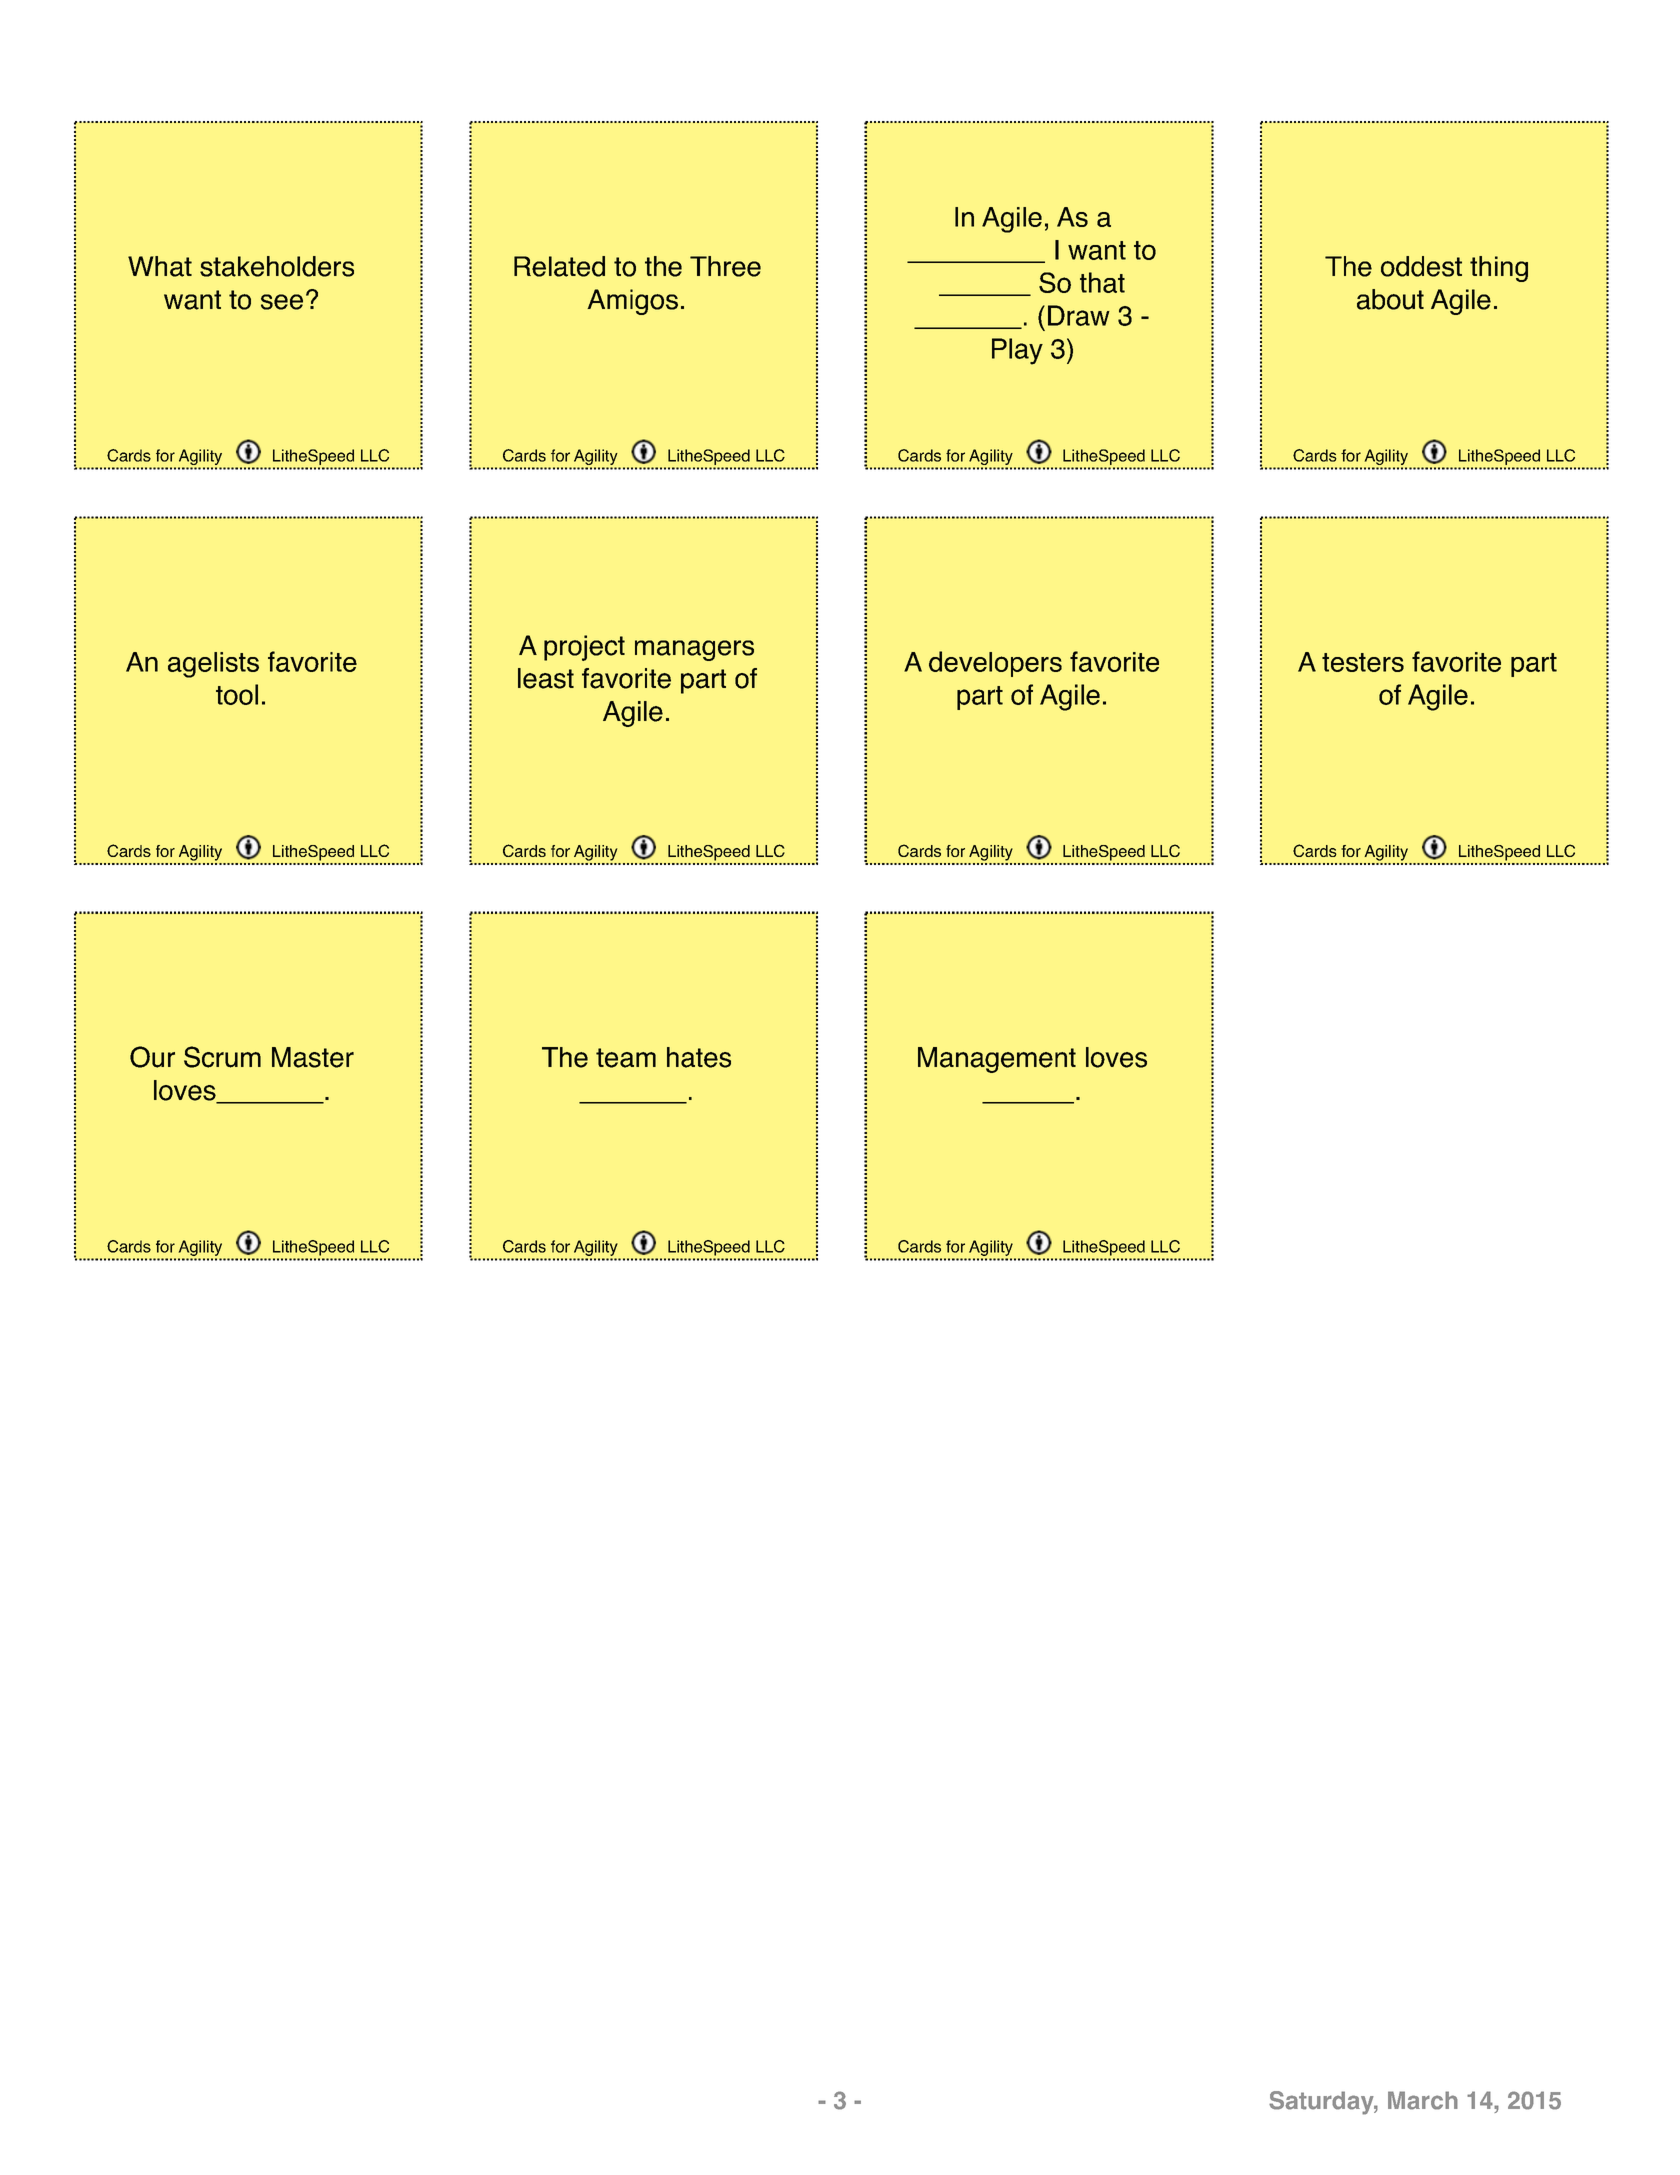 This screenshot has height=2175, width=1680. Describe the element at coordinates (626, 1058) in the screenshot. I see `team` at that location.
